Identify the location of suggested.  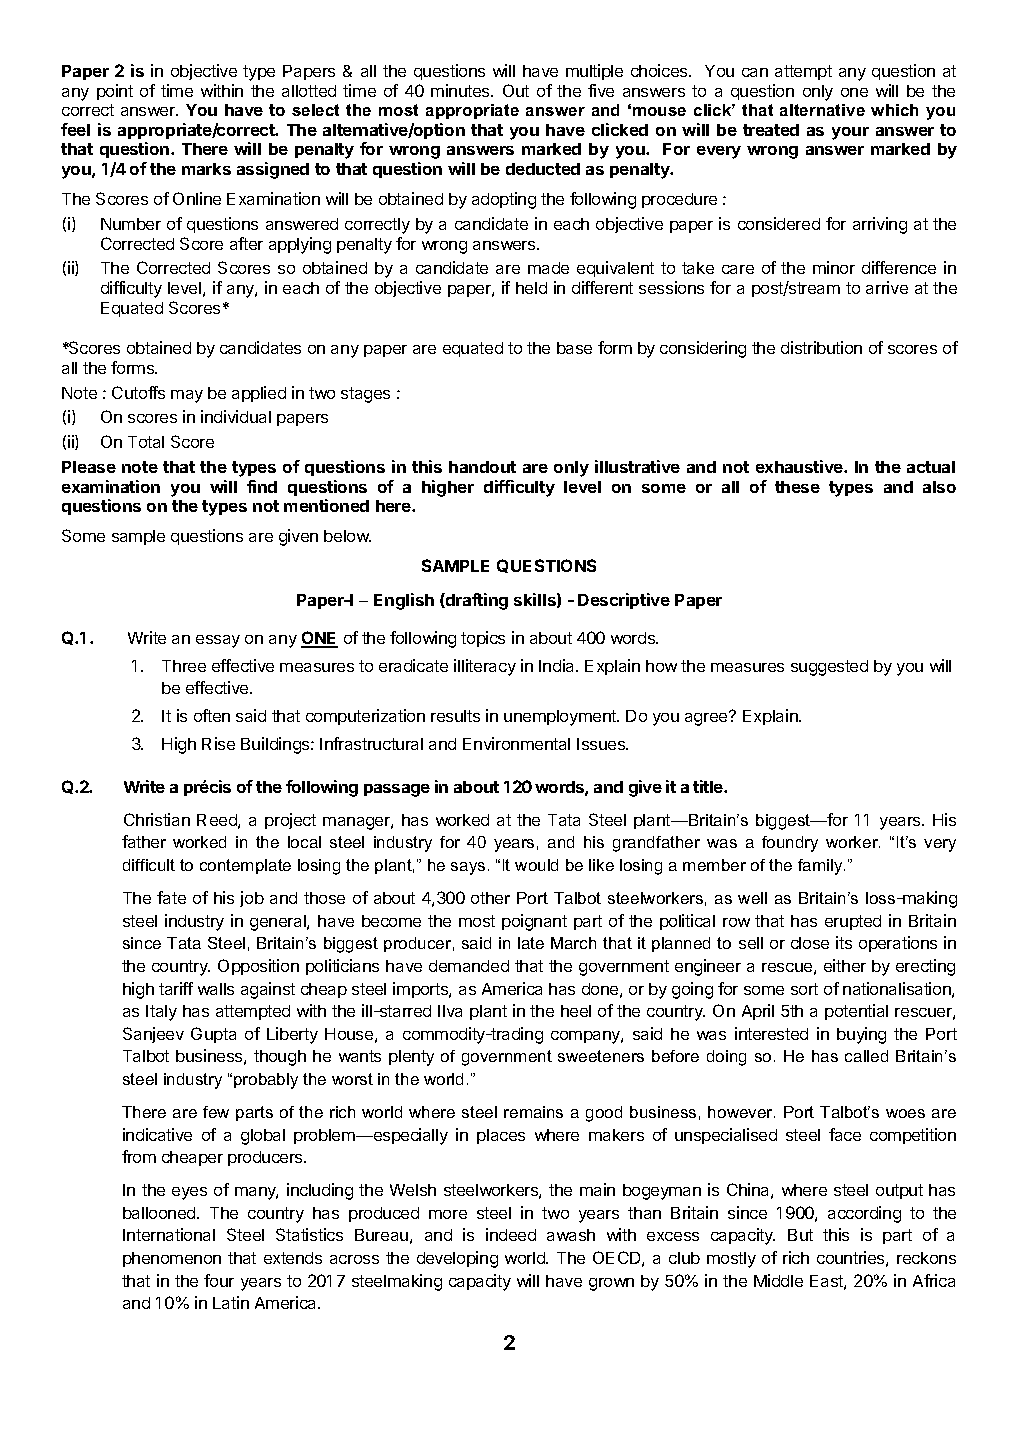
(829, 668).
